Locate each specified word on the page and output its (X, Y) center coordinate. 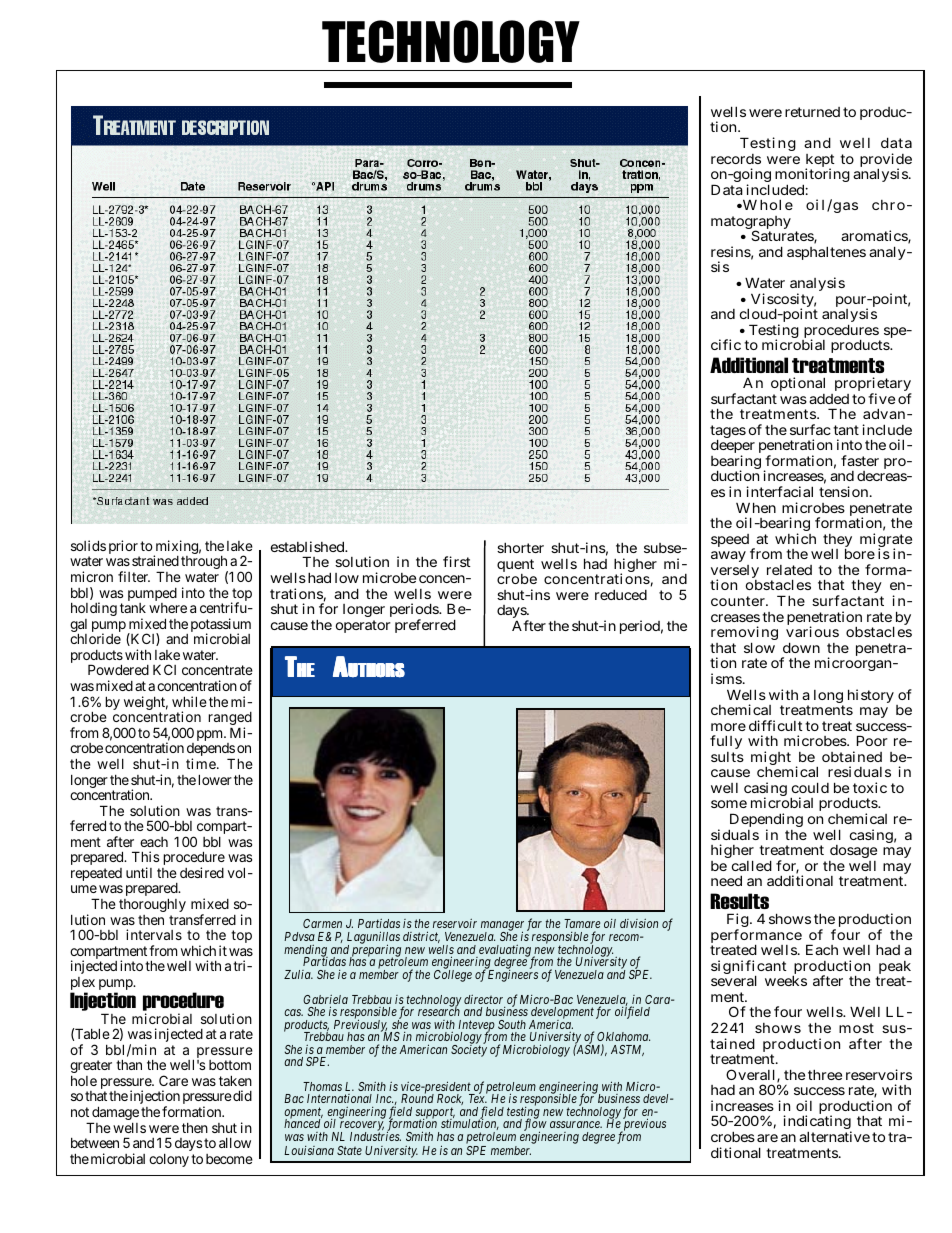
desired (202, 872)
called (752, 865)
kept (820, 162)
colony (169, 1160)
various (812, 631)
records (736, 159)
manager (502, 927)
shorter (520, 548)
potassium (221, 626)
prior (124, 548)
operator (363, 626)
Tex (478, 1100)
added (829, 399)
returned (812, 112)
